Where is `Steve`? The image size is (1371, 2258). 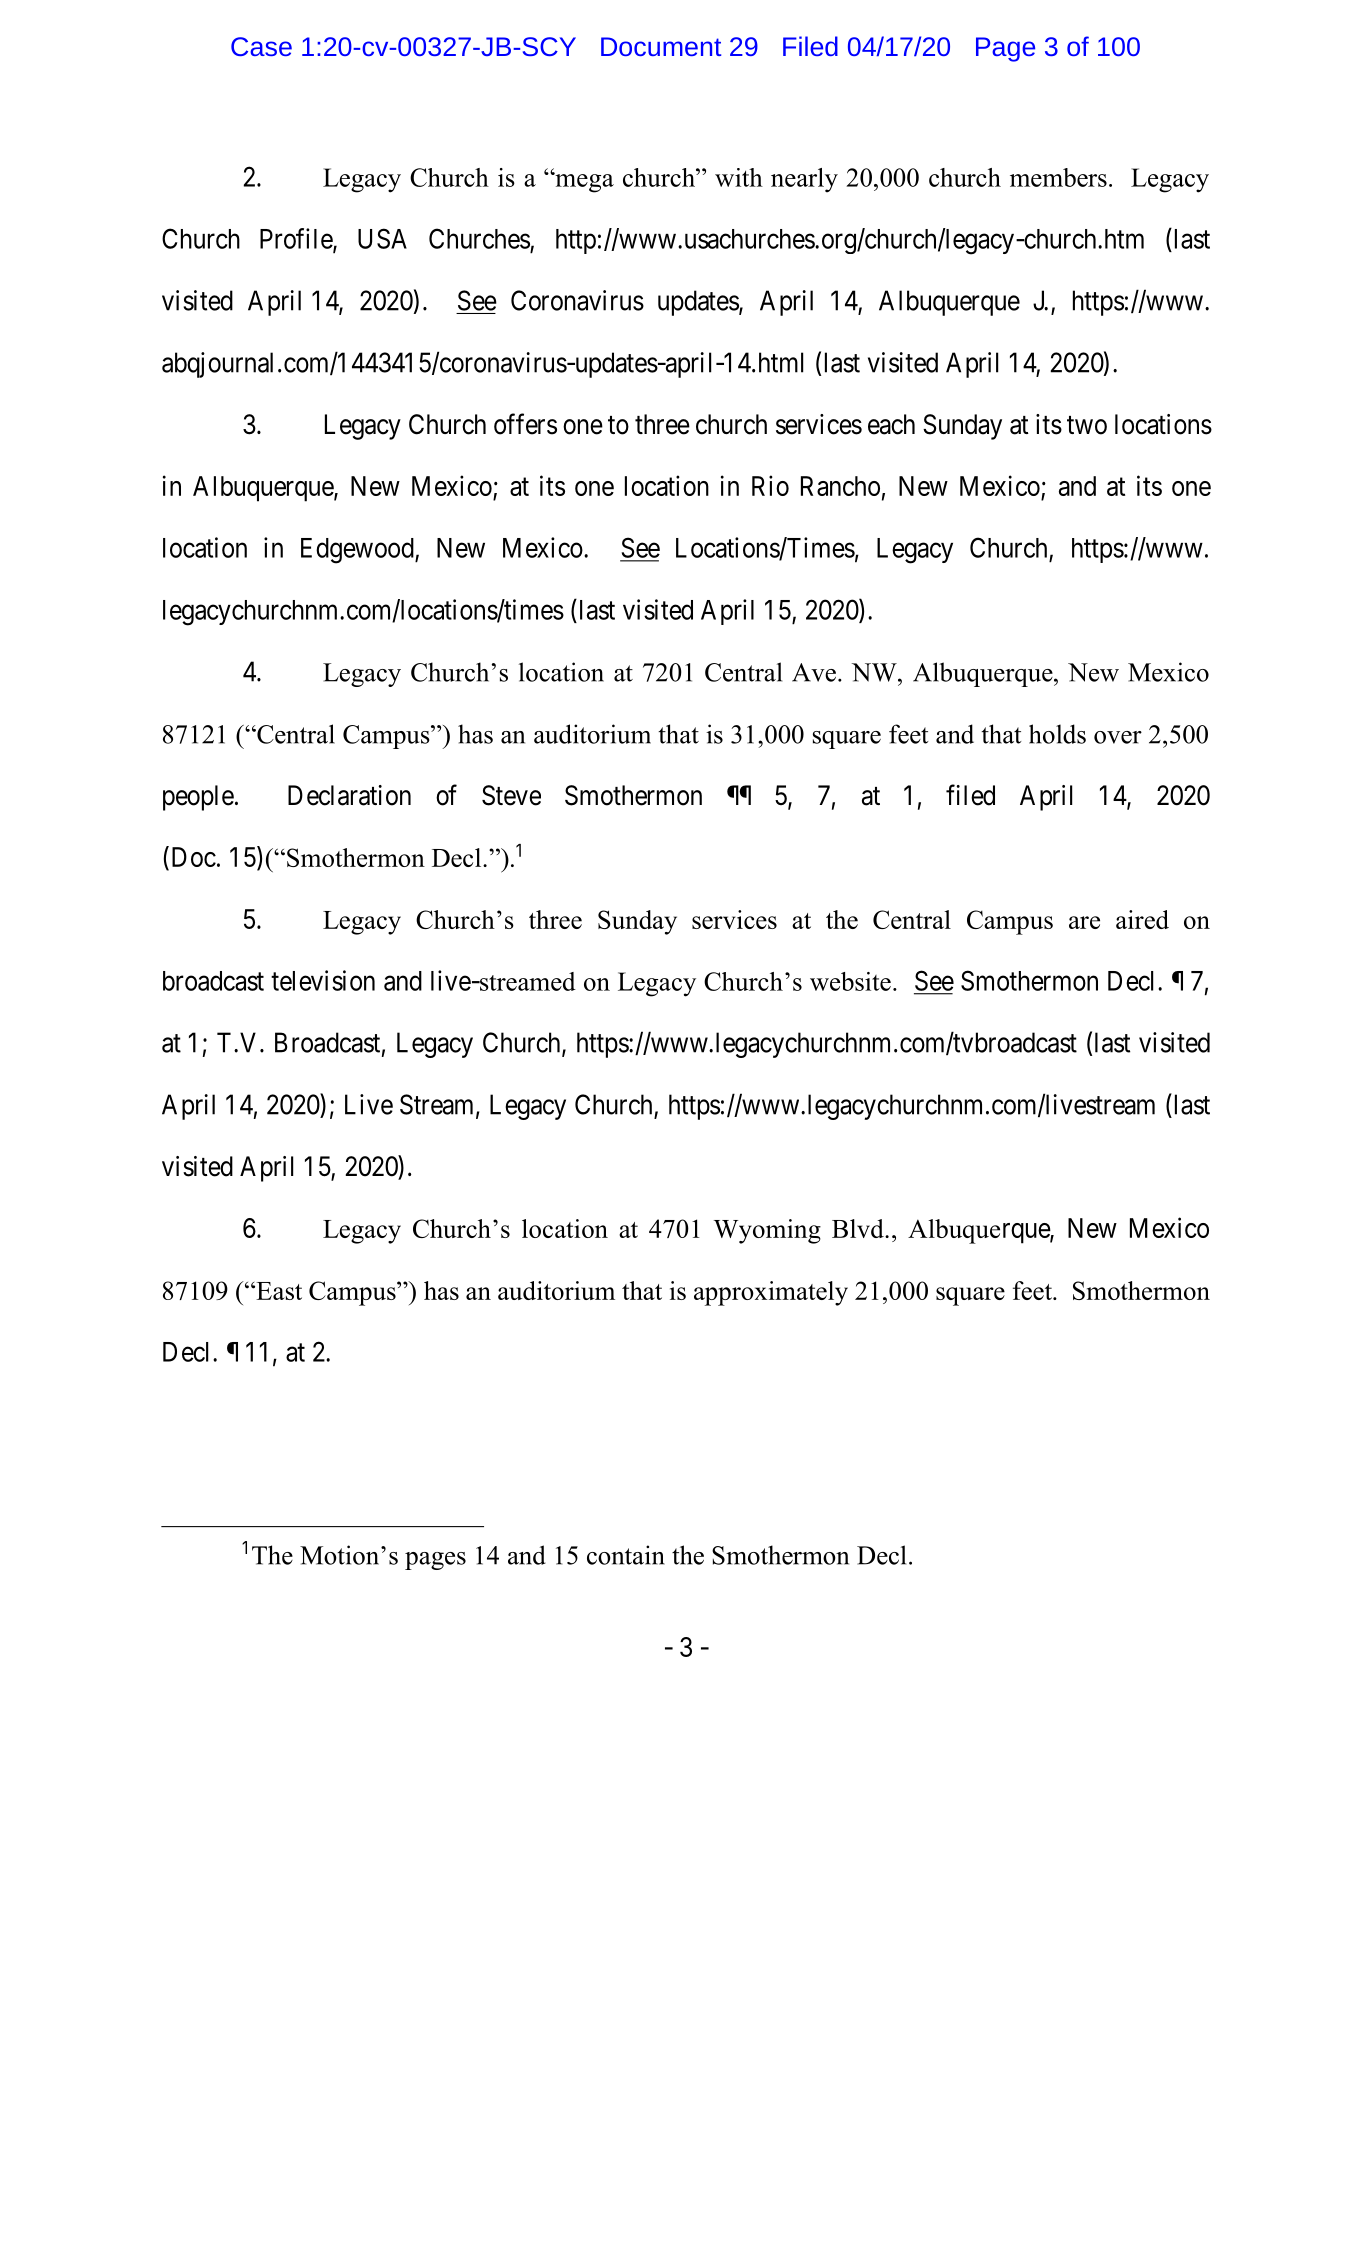 Steve is located at coordinates (511, 795).
